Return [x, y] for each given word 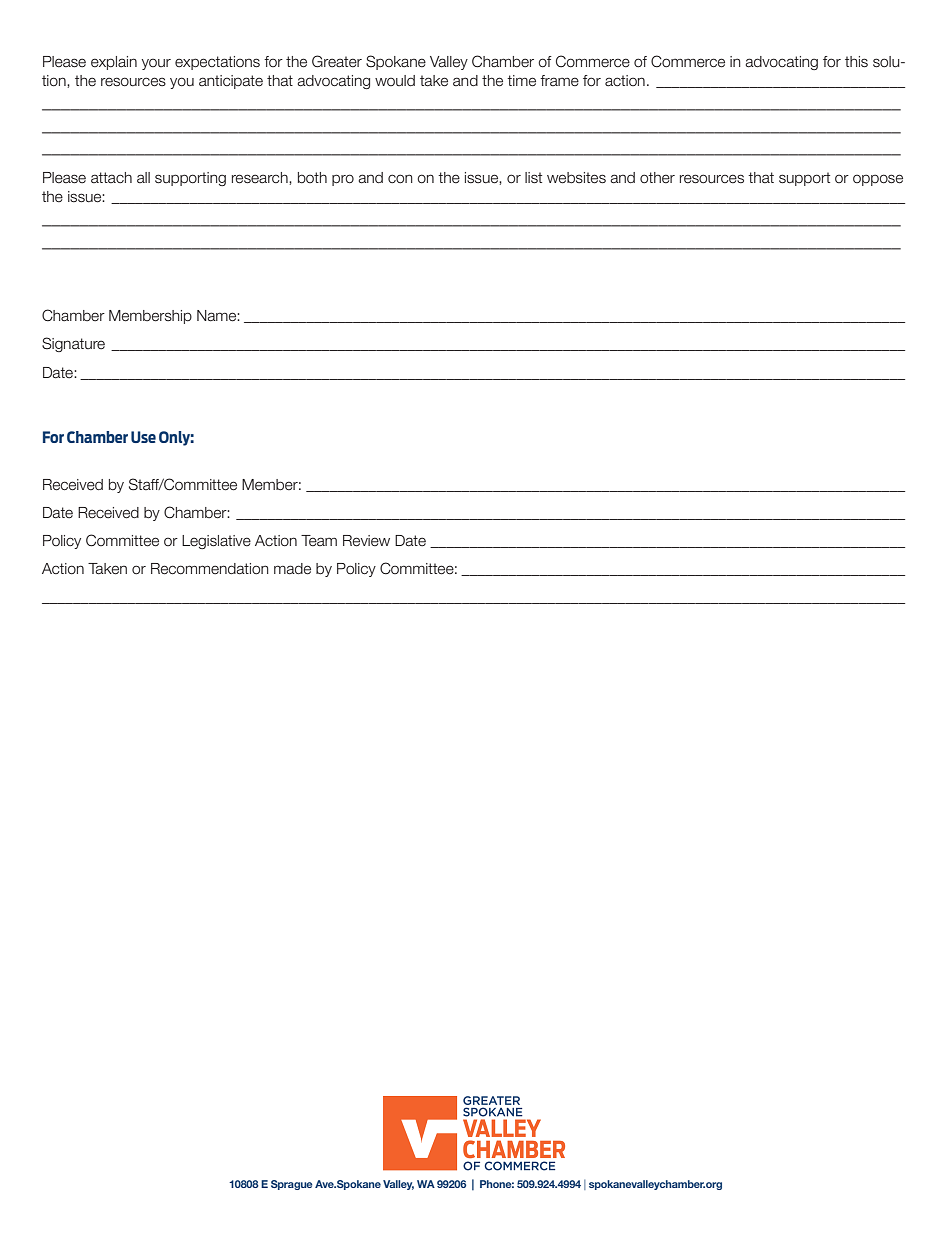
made [292, 569]
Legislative [216, 542]
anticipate [231, 82]
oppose [878, 180]
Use [143, 437]
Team [319, 541]
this [856, 62]
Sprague [292, 1185]
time [521, 81]
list [533, 178]
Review [366, 541]
